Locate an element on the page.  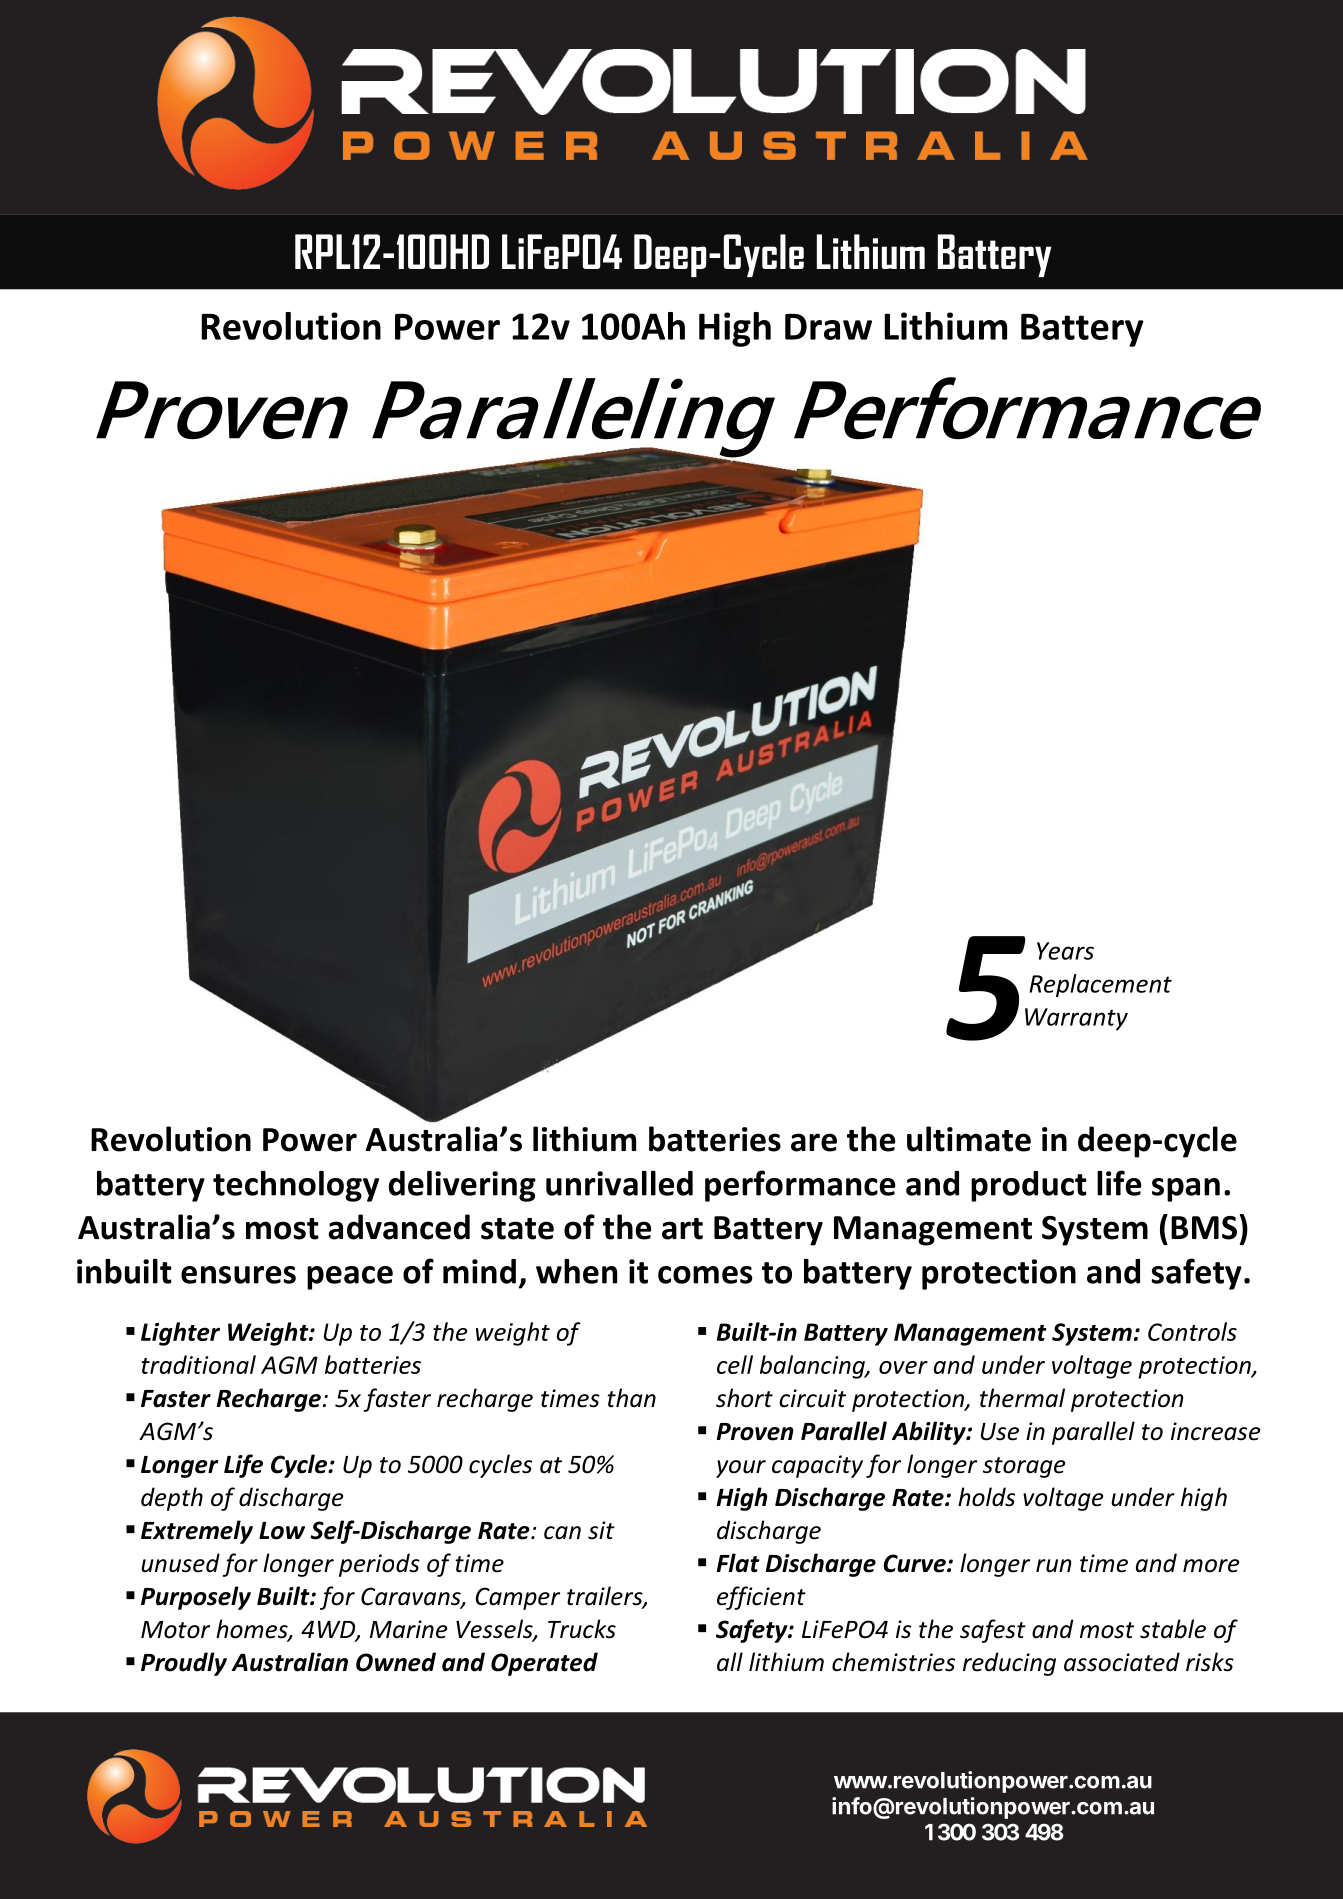
associated is located at coordinates (1122, 1662).
